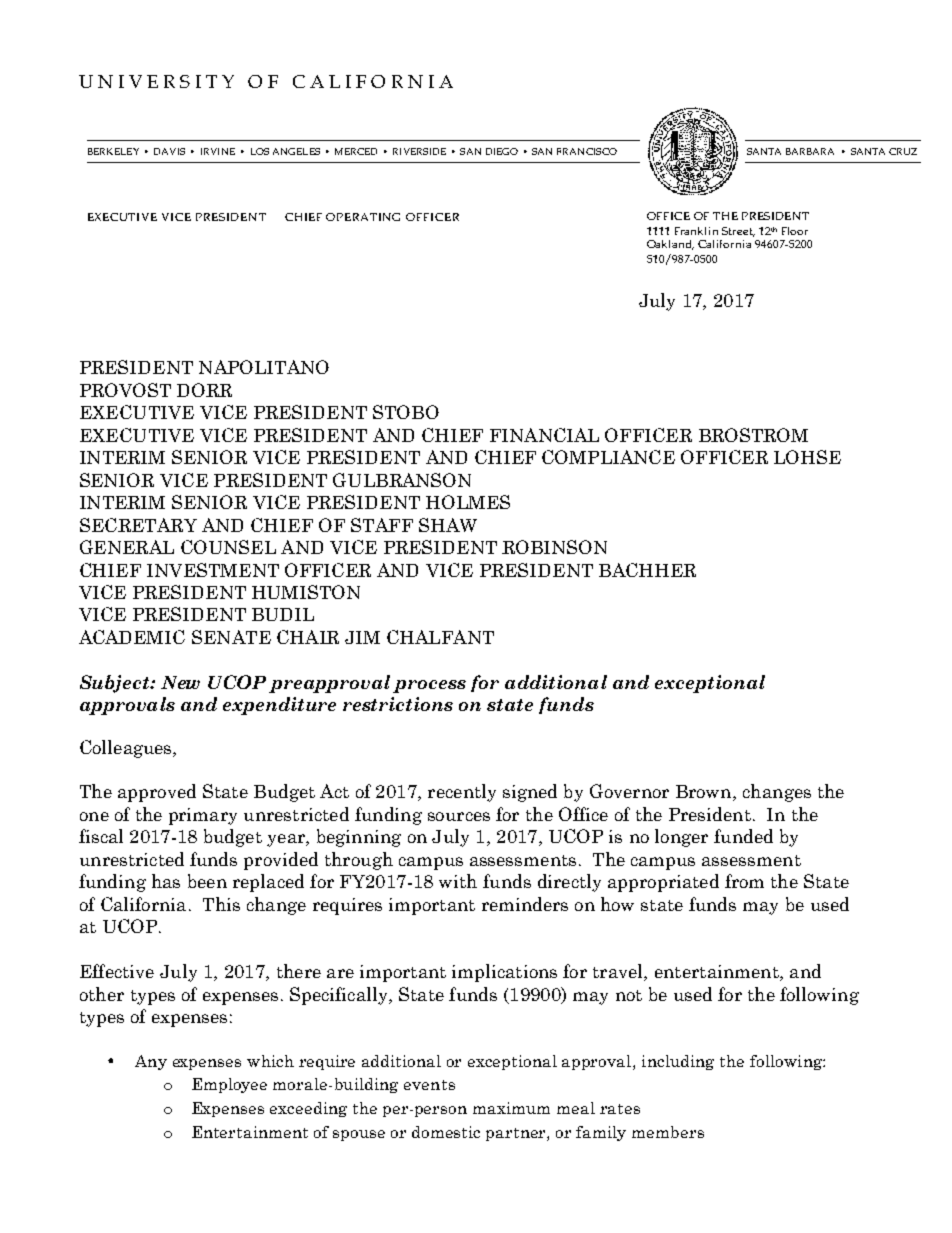  What do you see at coordinates (511, 1108) in the page?
I see `maximum` at bounding box center [511, 1108].
